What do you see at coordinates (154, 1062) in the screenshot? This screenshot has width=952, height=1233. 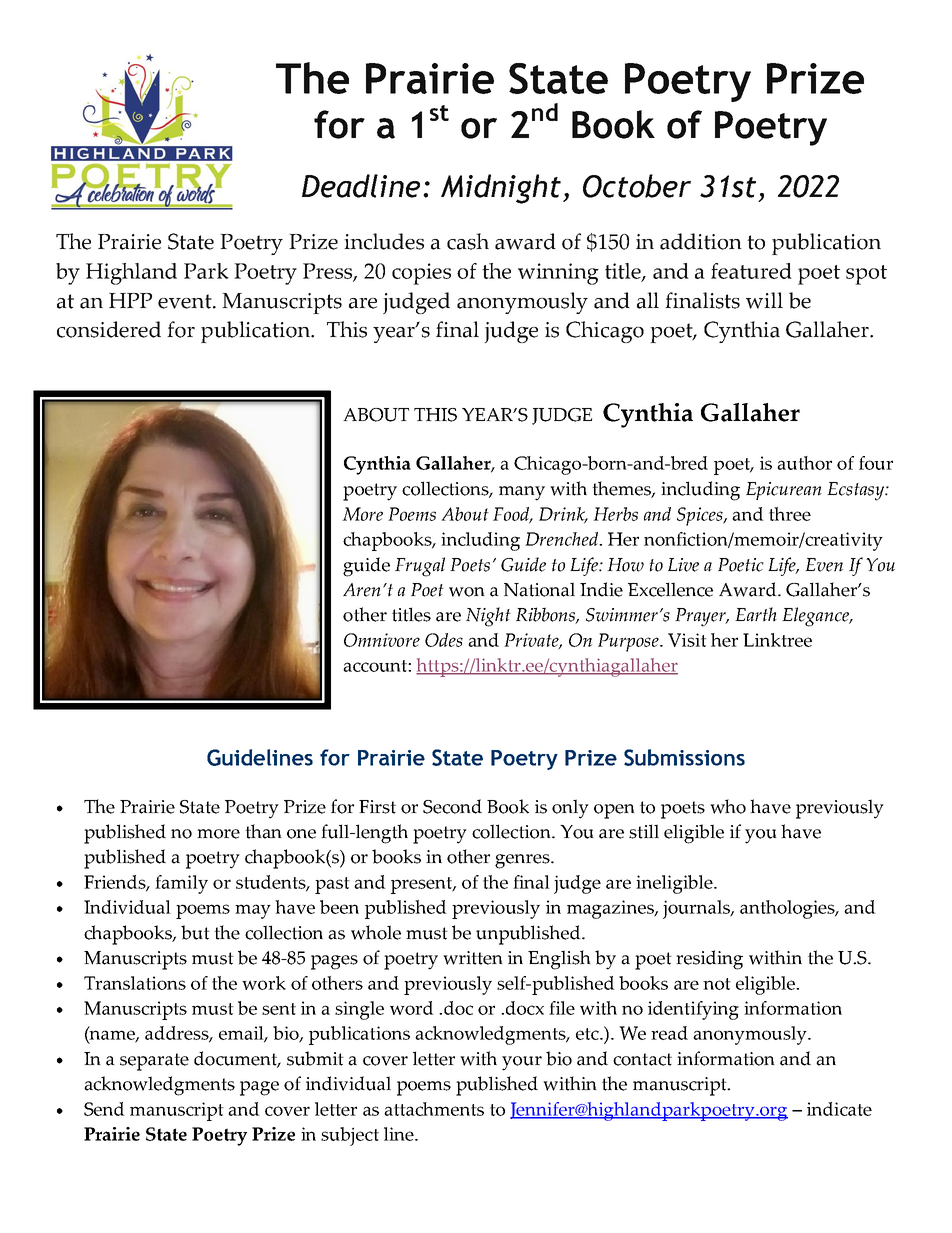 I see `separate` at bounding box center [154, 1062].
